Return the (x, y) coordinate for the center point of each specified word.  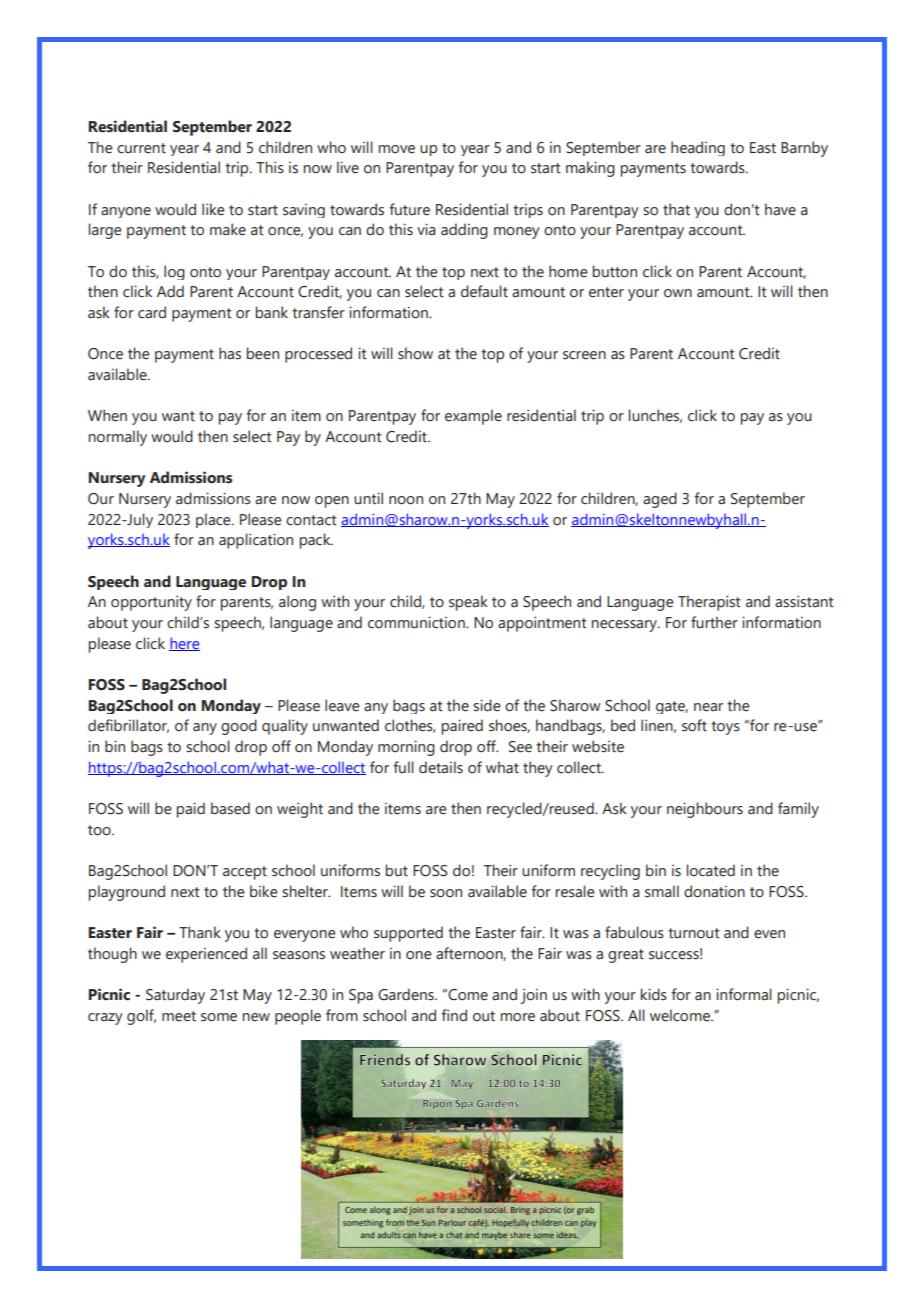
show (415, 353)
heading (698, 148)
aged (660, 500)
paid (191, 810)
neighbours (705, 810)
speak (468, 603)
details (441, 767)
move (397, 149)
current (141, 148)
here (184, 644)
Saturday (175, 996)
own (678, 293)
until (368, 498)
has (230, 353)
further (714, 622)
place (214, 520)
